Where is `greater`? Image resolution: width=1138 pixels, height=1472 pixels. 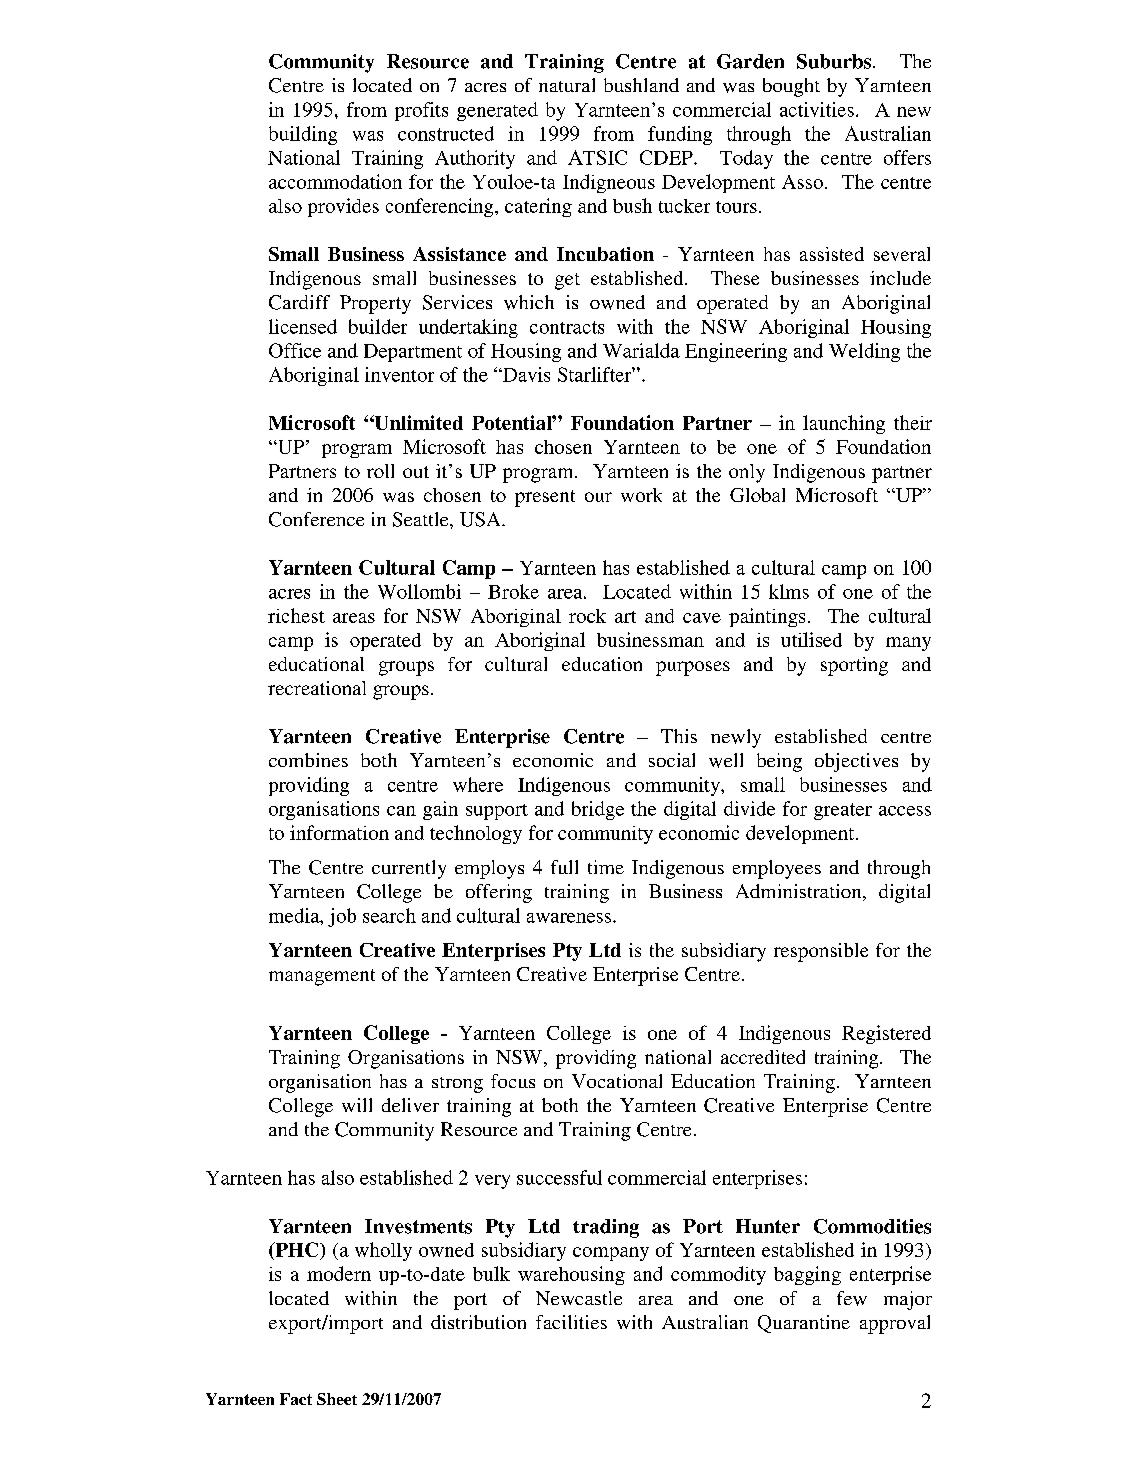
greater is located at coordinates (843, 811).
